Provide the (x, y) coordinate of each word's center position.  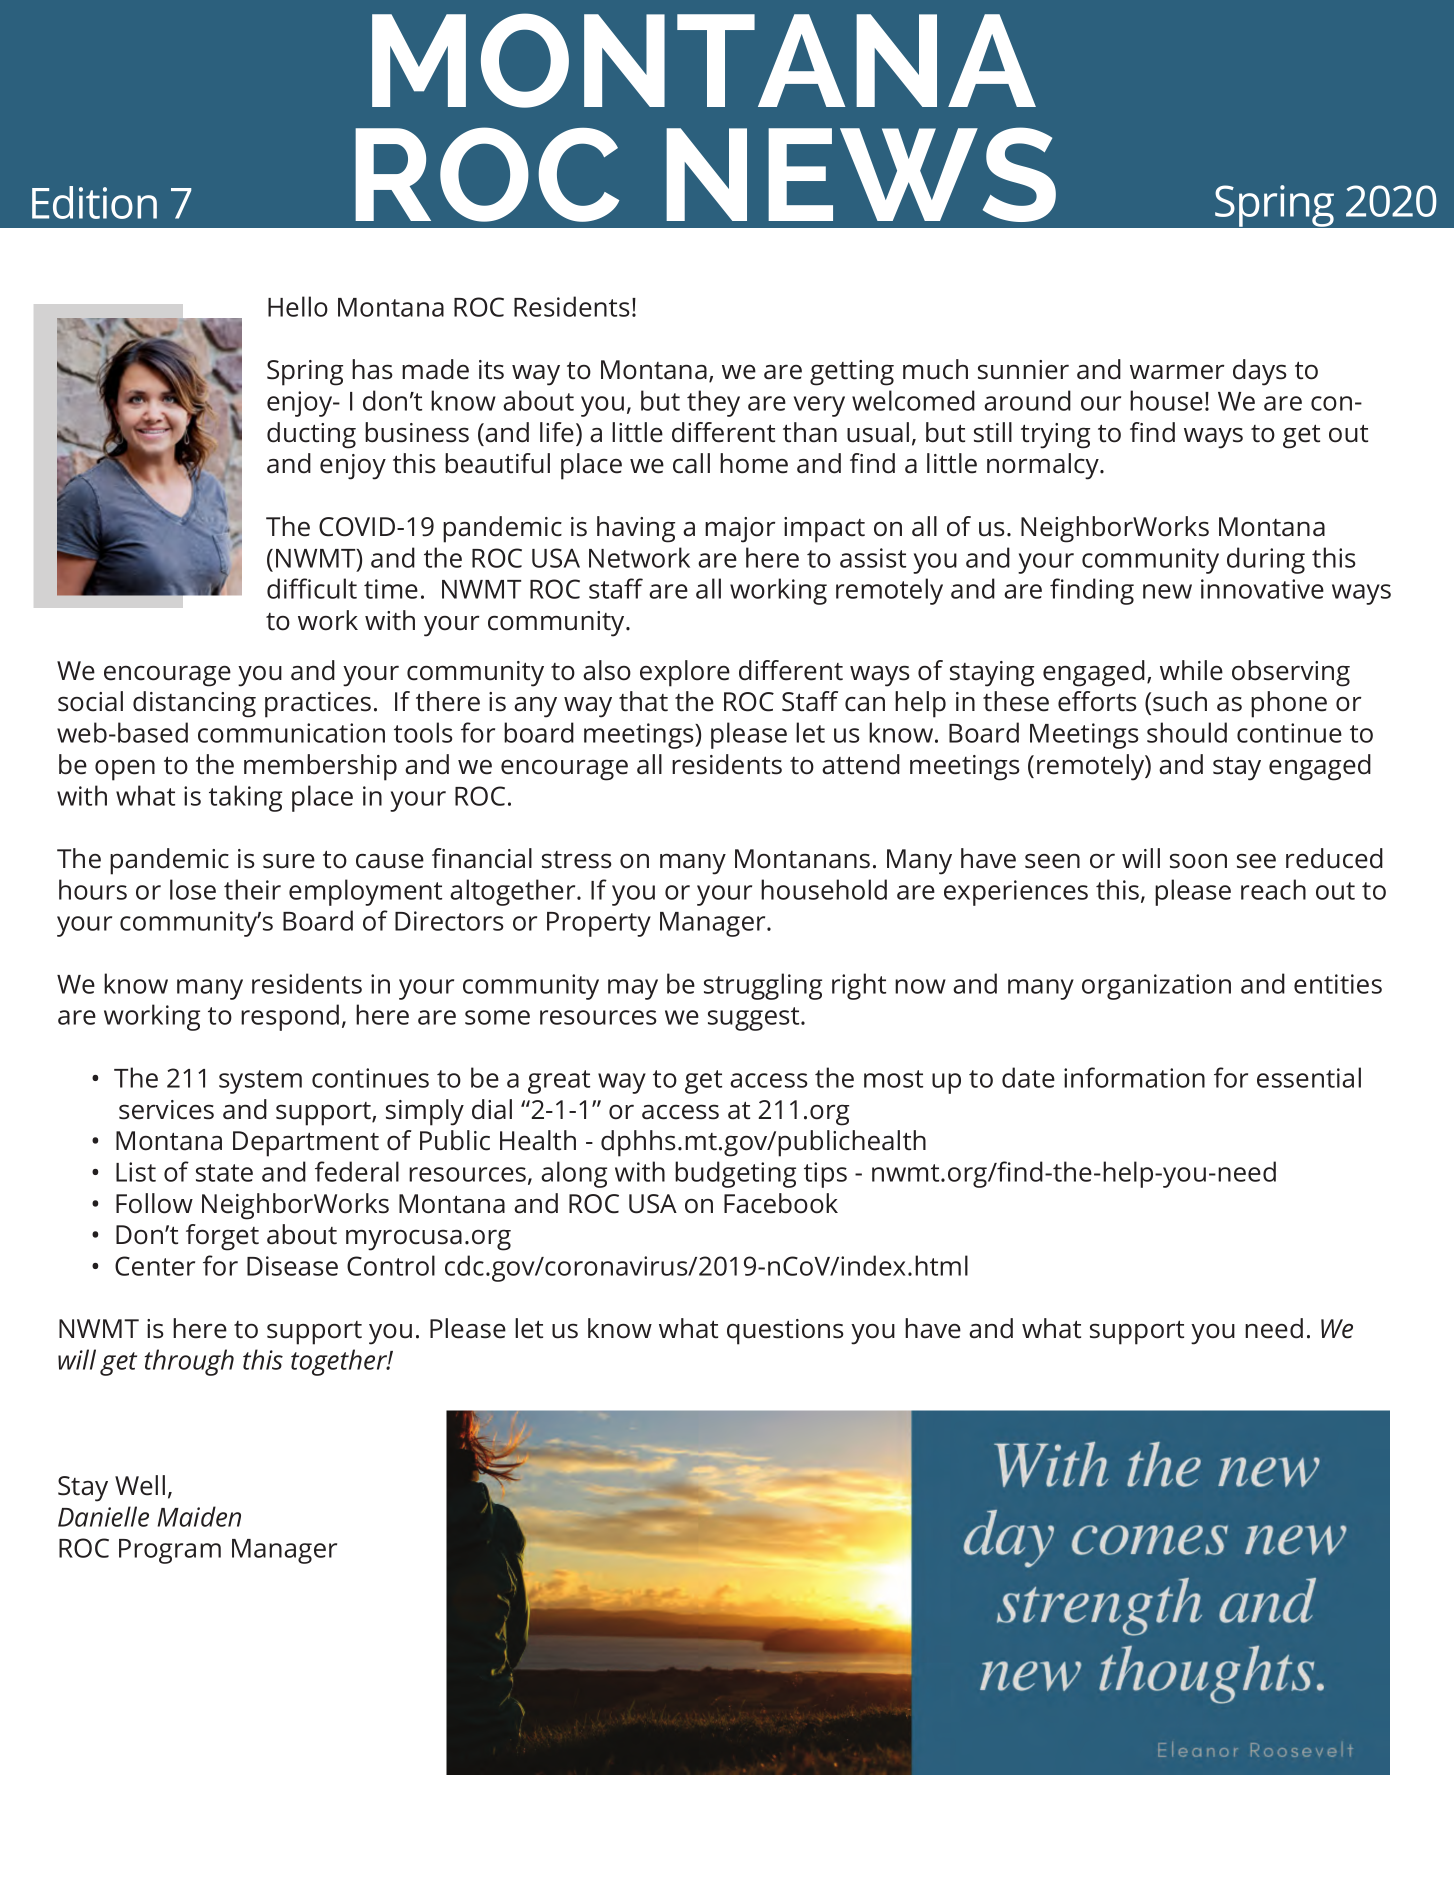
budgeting (735, 1174)
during (1266, 560)
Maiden (199, 1516)
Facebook (781, 1203)
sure (289, 861)
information (1134, 1077)
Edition (94, 202)
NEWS (861, 174)
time (391, 589)
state (224, 1173)
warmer (1177, 372)
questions (785, 1332)
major (740, 530)
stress (577, 860)
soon (1198, 861)
